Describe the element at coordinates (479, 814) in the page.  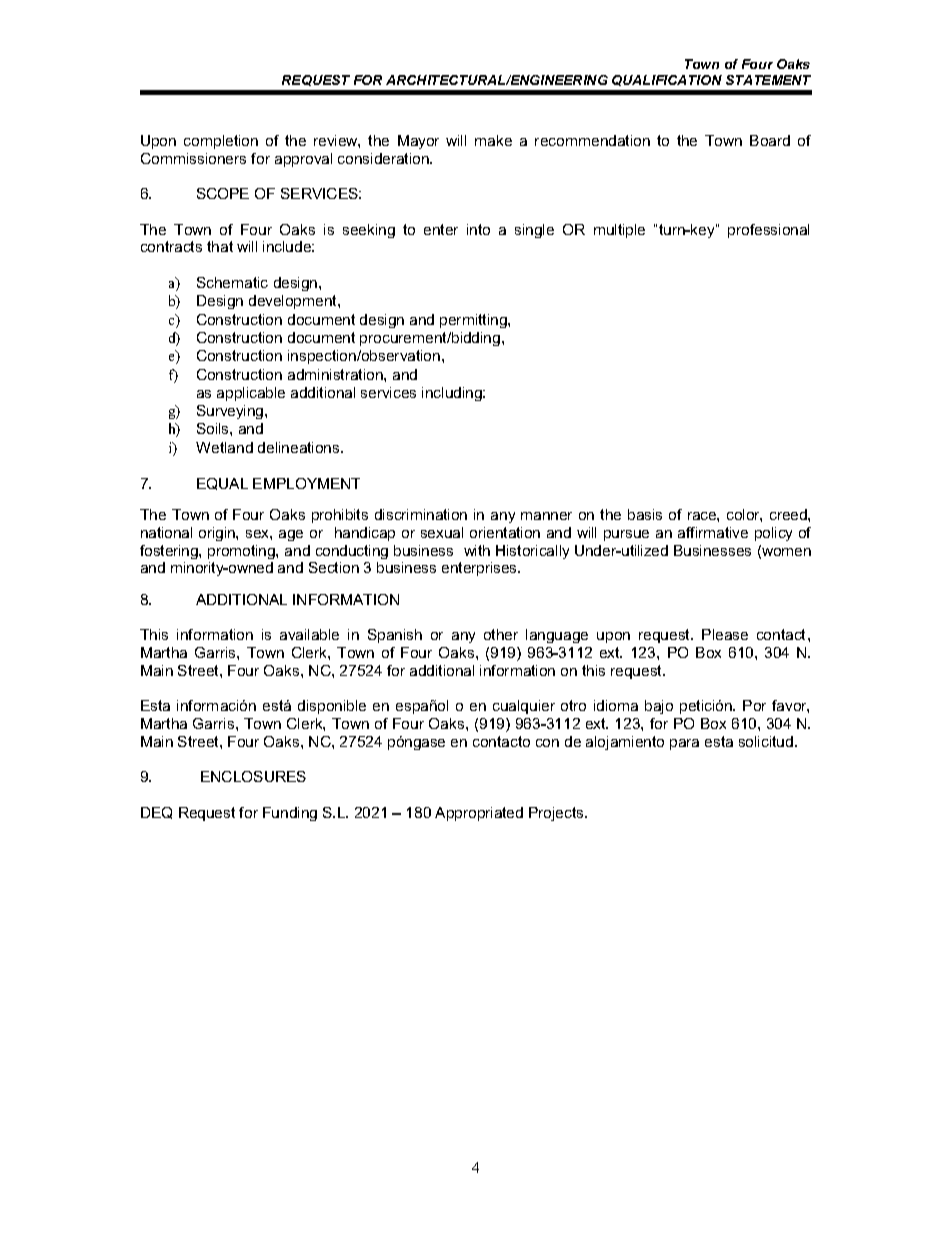
I see `Appropriated` at that location.
